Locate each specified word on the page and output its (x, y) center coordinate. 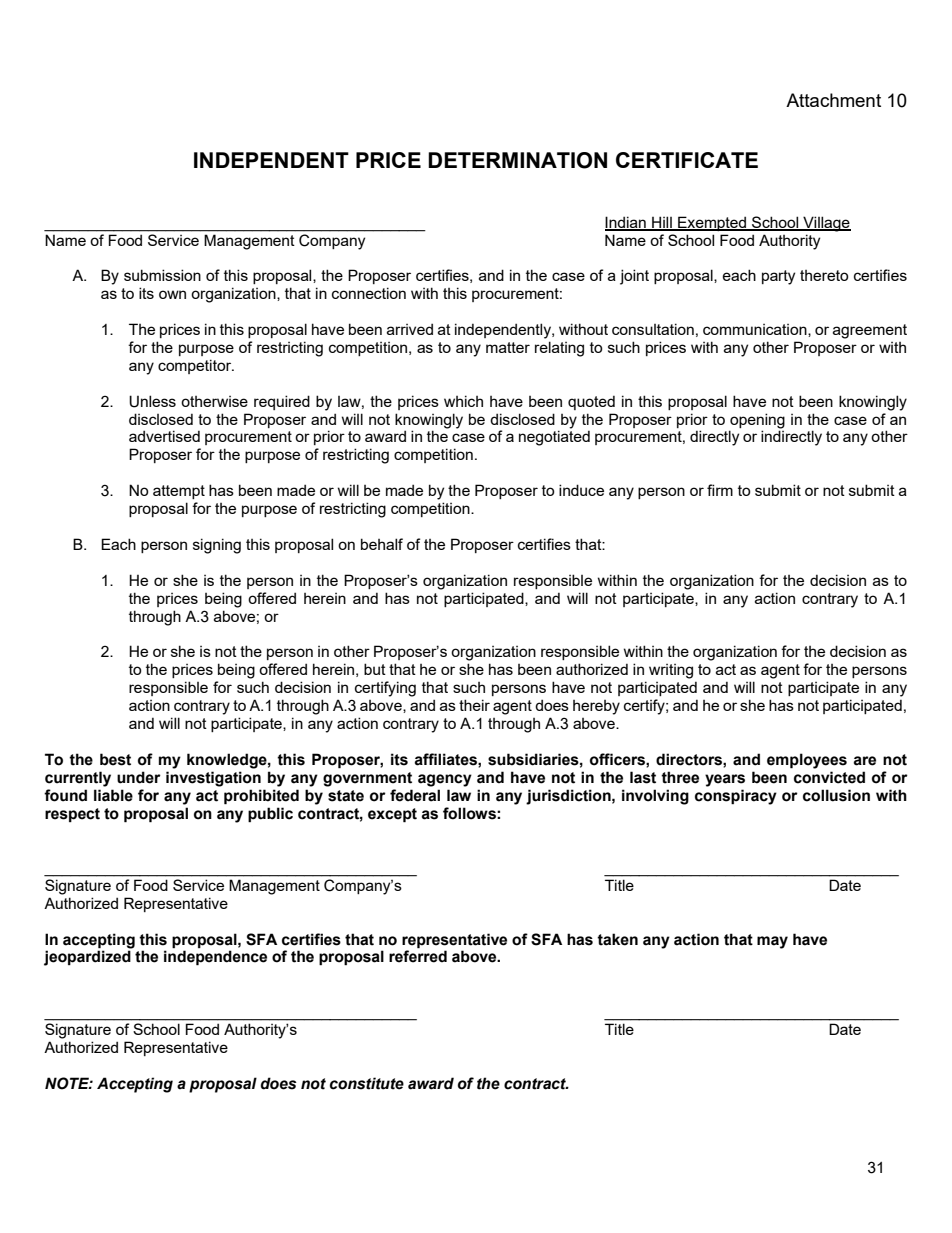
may (772, 942)
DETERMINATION (517, 160)
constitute (367, 1083)
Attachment (833, 100)
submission (162, 275)
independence (215, 958)
